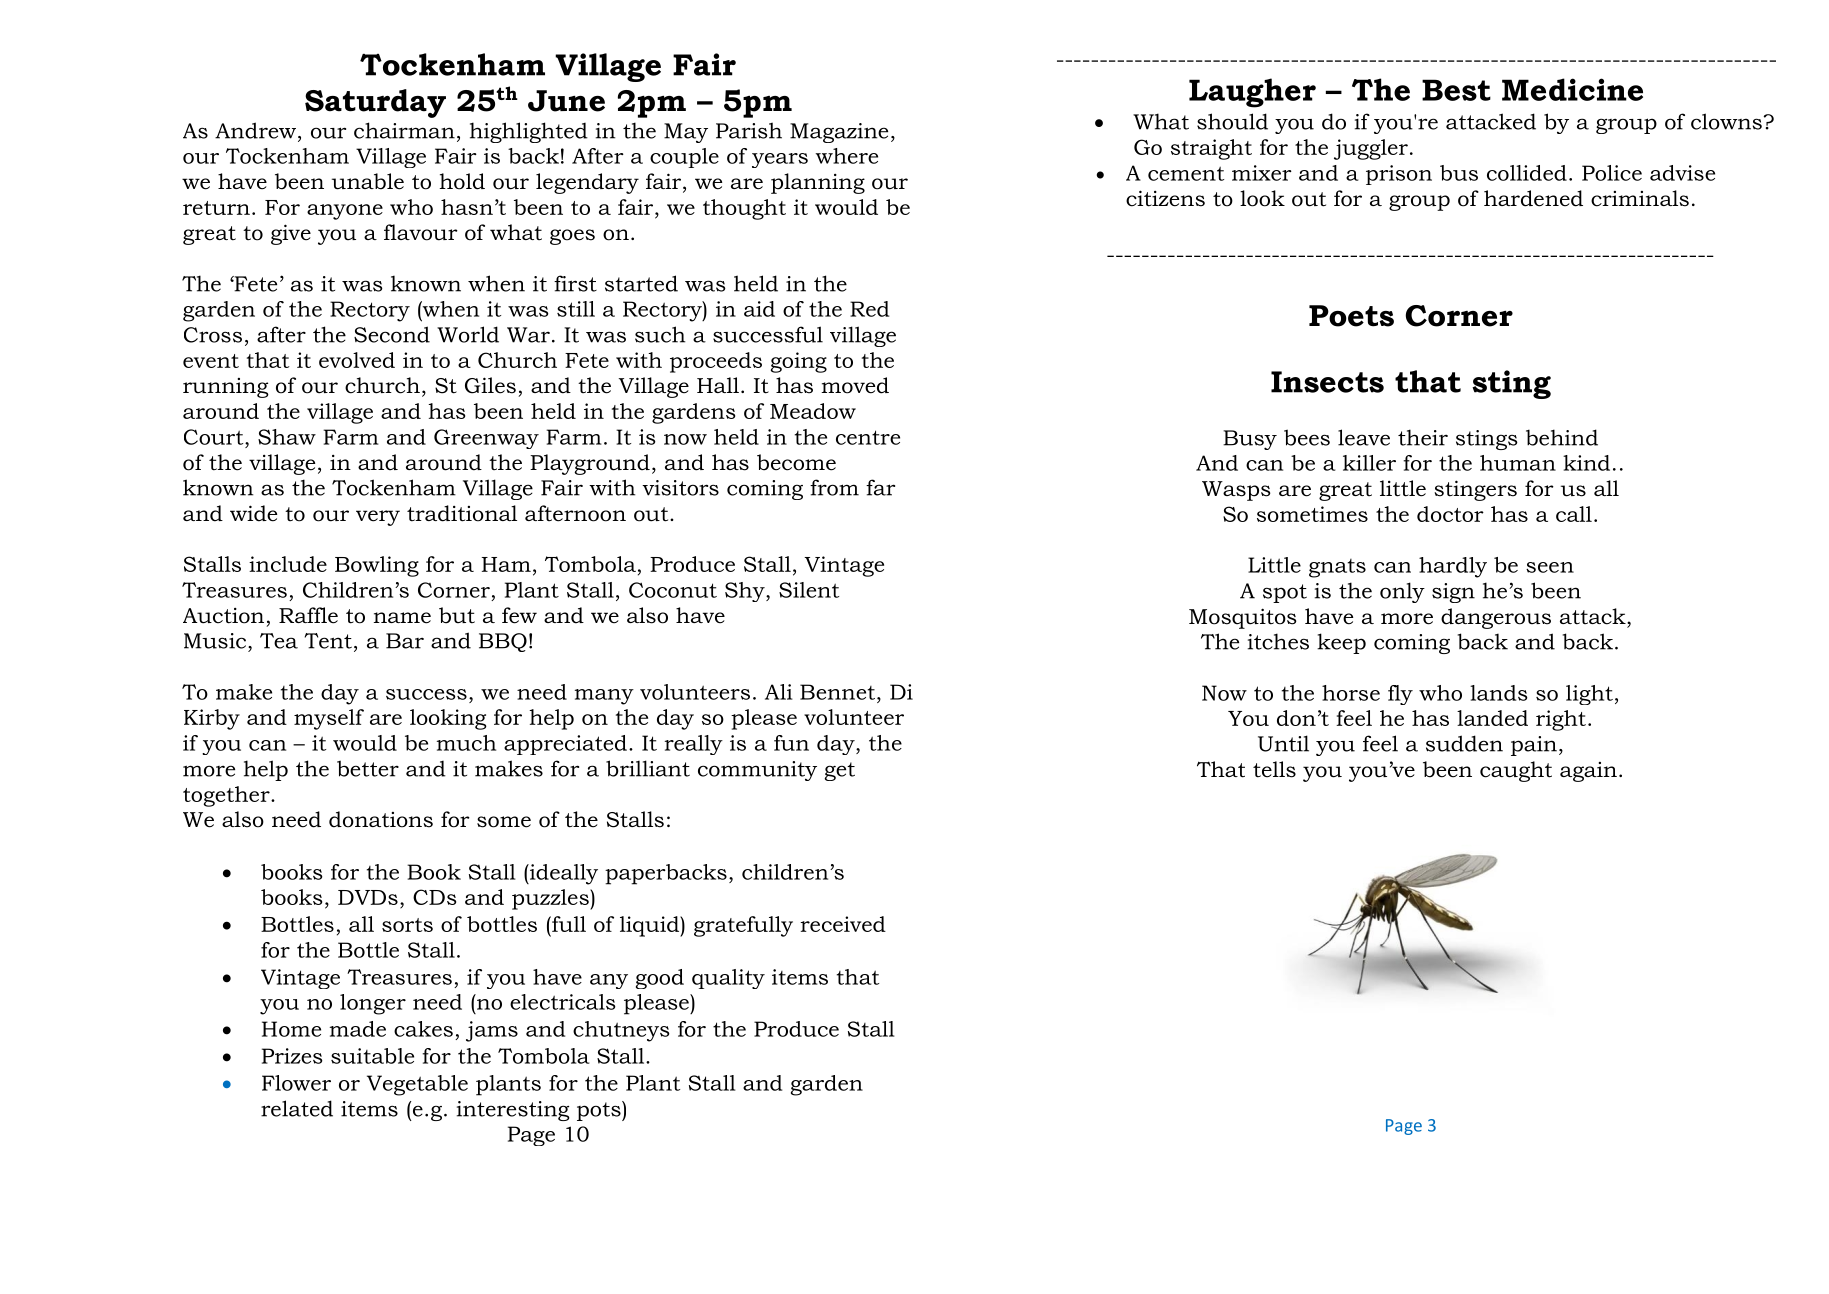 This screenshot has width=1829, height=1294. What do you see at coordinates (791, 743) in the screenshot?
I see `fun` at bounding box center [791, 743].
